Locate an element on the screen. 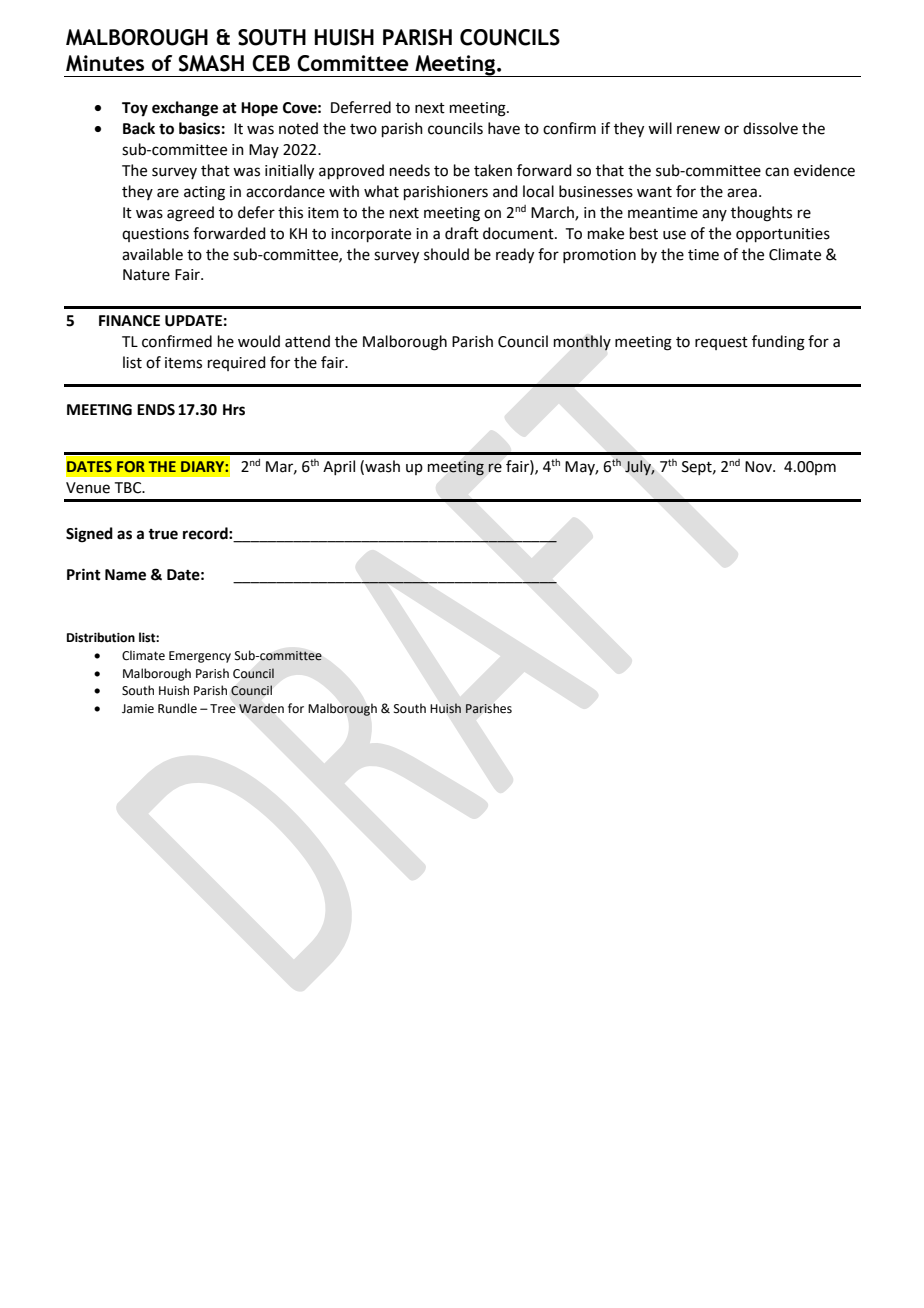 Image resolution: width=924 pixels, height=1308 pixels. questions is located at coordinates (155, 235).
